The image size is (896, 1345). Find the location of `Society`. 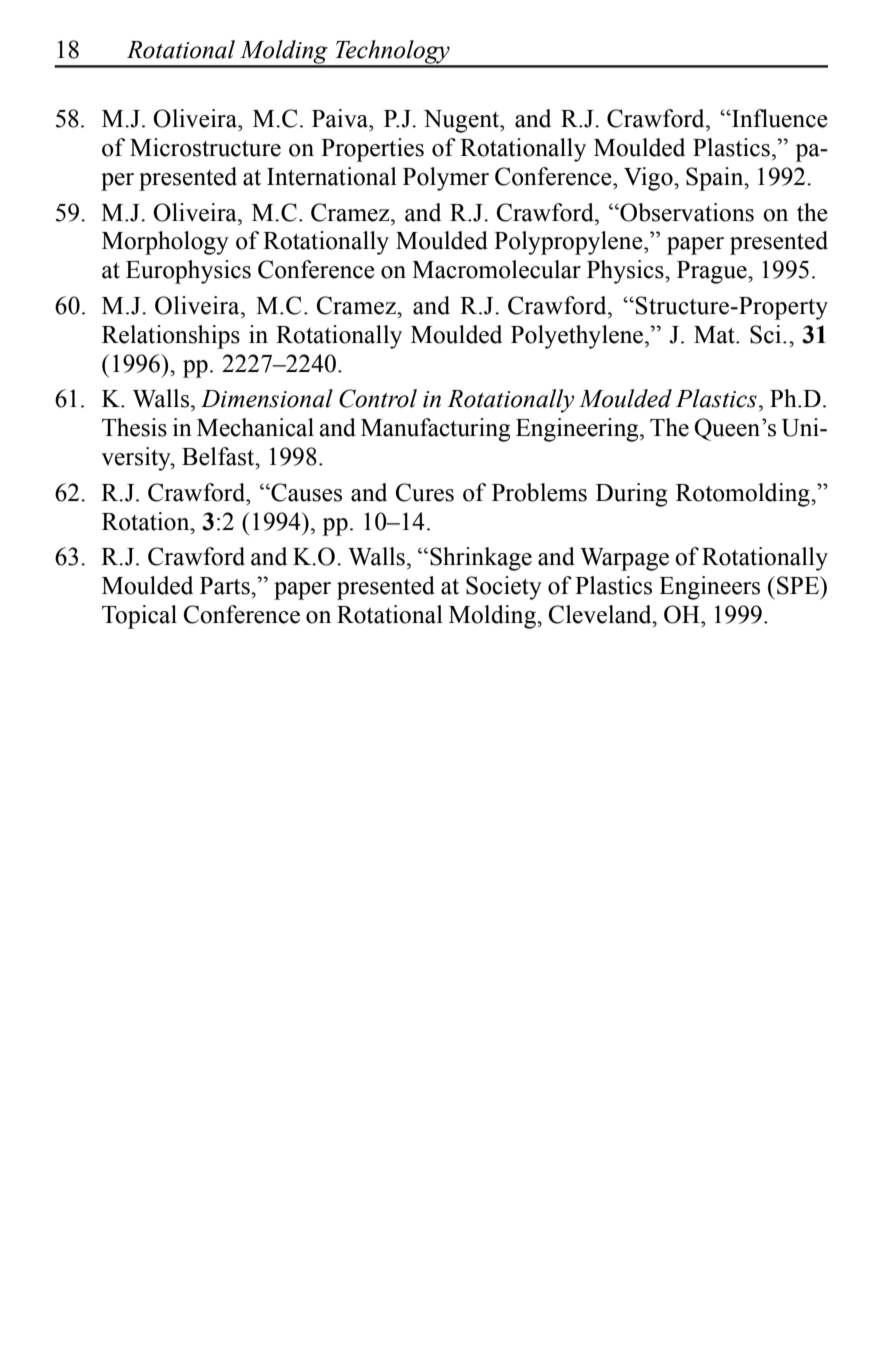

Society is located at coordinates (504, 588).
